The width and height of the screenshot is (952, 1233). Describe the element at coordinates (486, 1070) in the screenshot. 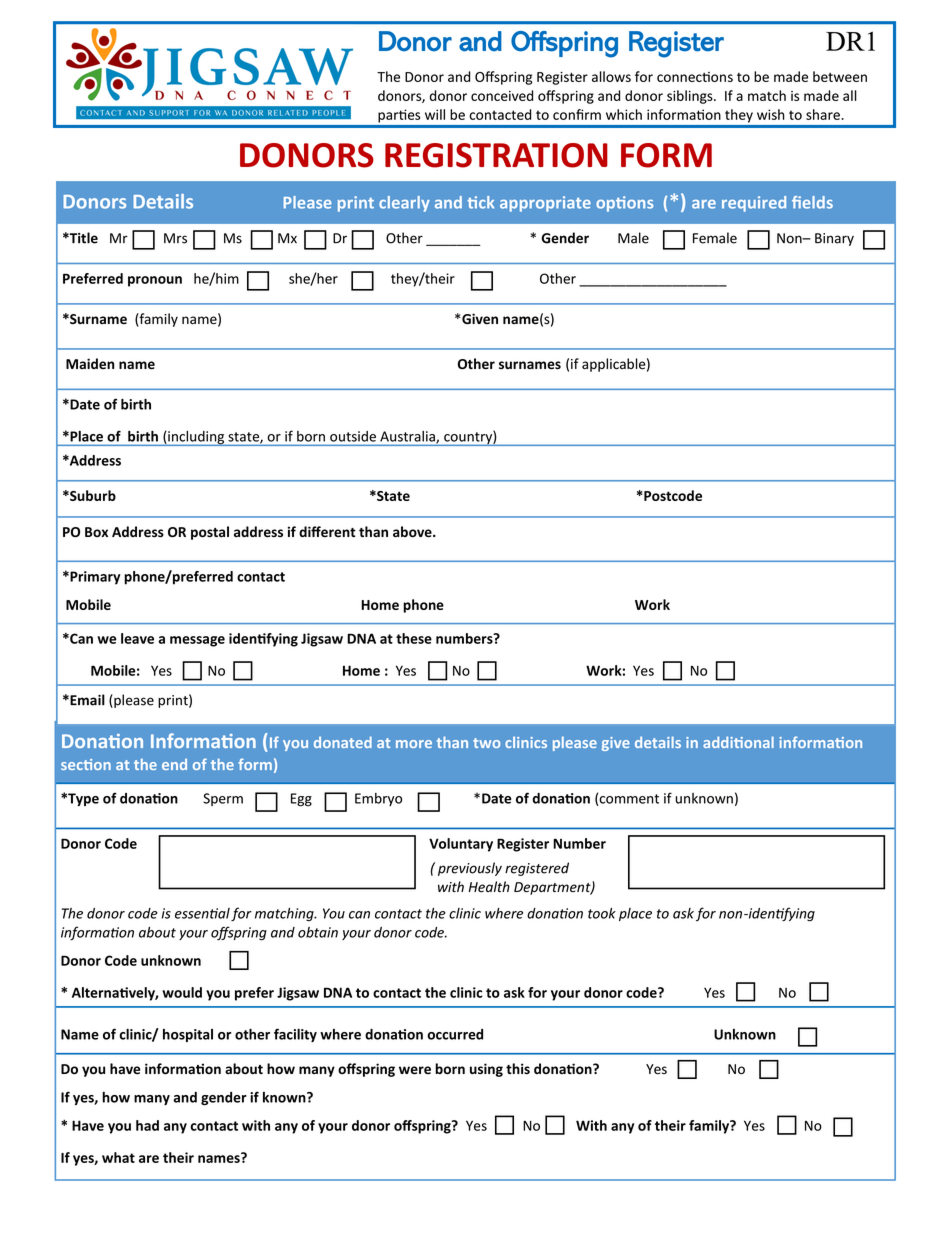

I see `using` at that location.
